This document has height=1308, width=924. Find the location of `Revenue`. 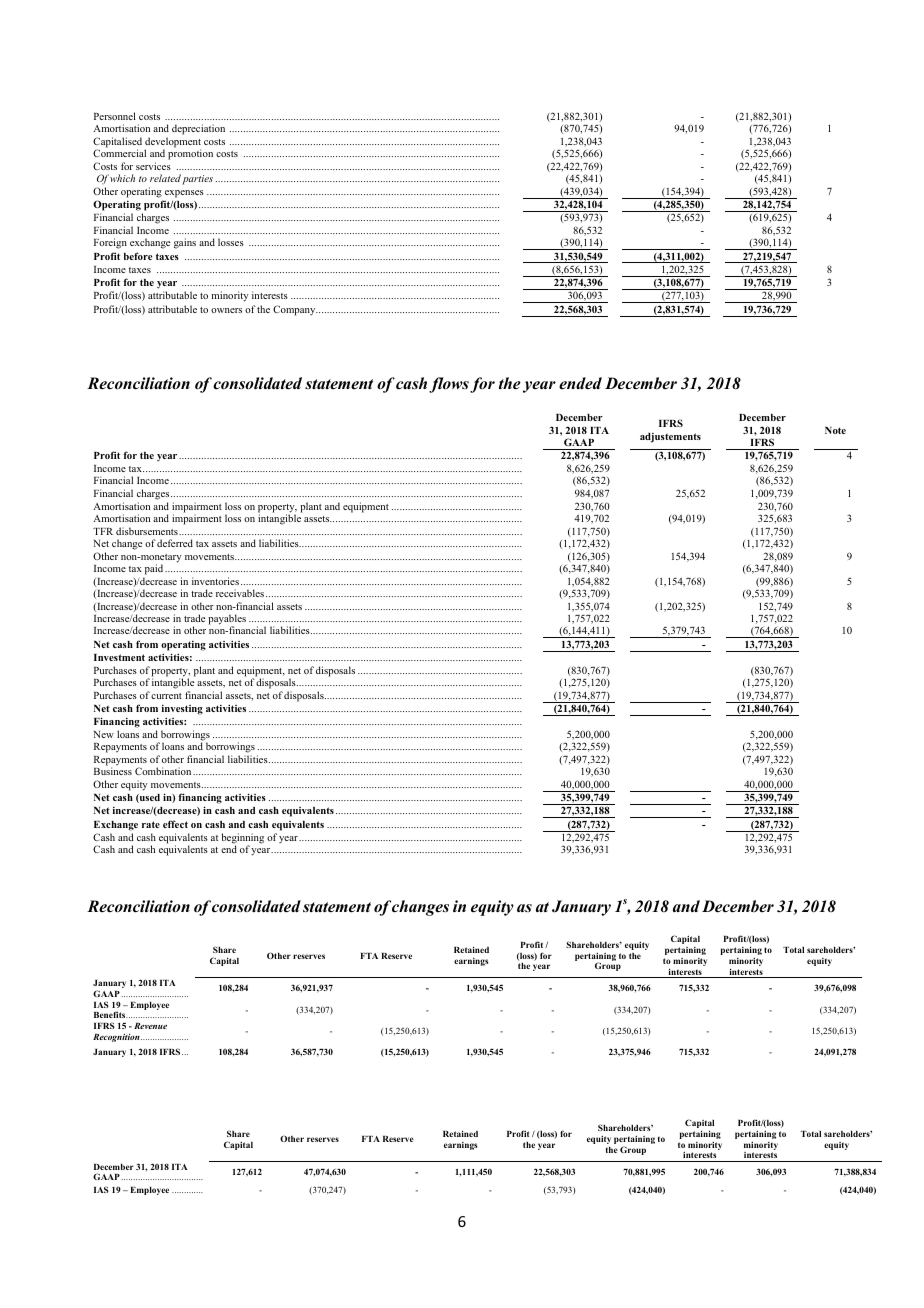

Revenue is located at coordinates (150, 1026).
